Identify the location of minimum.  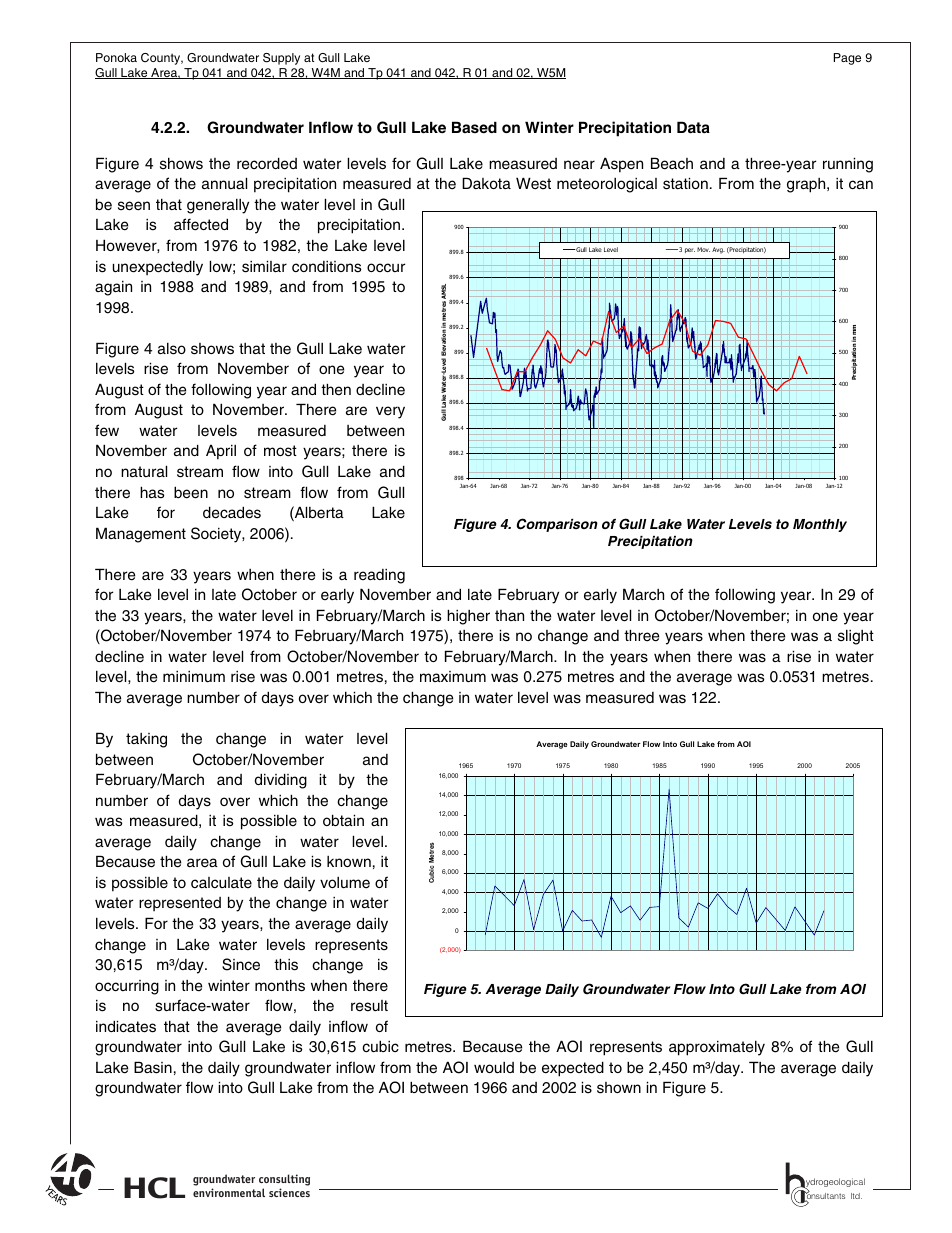
(194, 677).
